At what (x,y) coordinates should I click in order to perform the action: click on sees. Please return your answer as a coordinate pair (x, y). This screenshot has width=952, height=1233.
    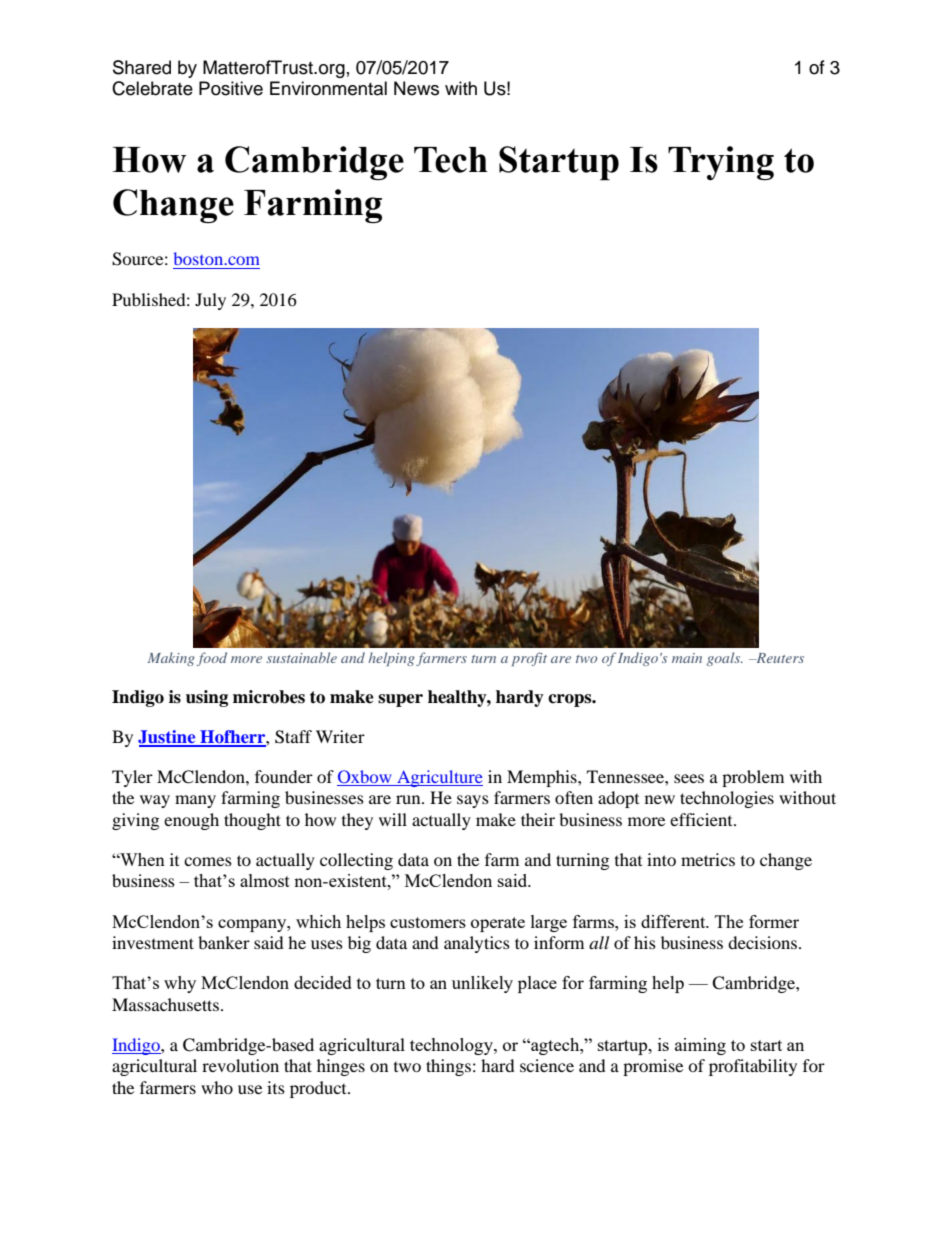
    Looking at the image, I should click on (689, 778).
